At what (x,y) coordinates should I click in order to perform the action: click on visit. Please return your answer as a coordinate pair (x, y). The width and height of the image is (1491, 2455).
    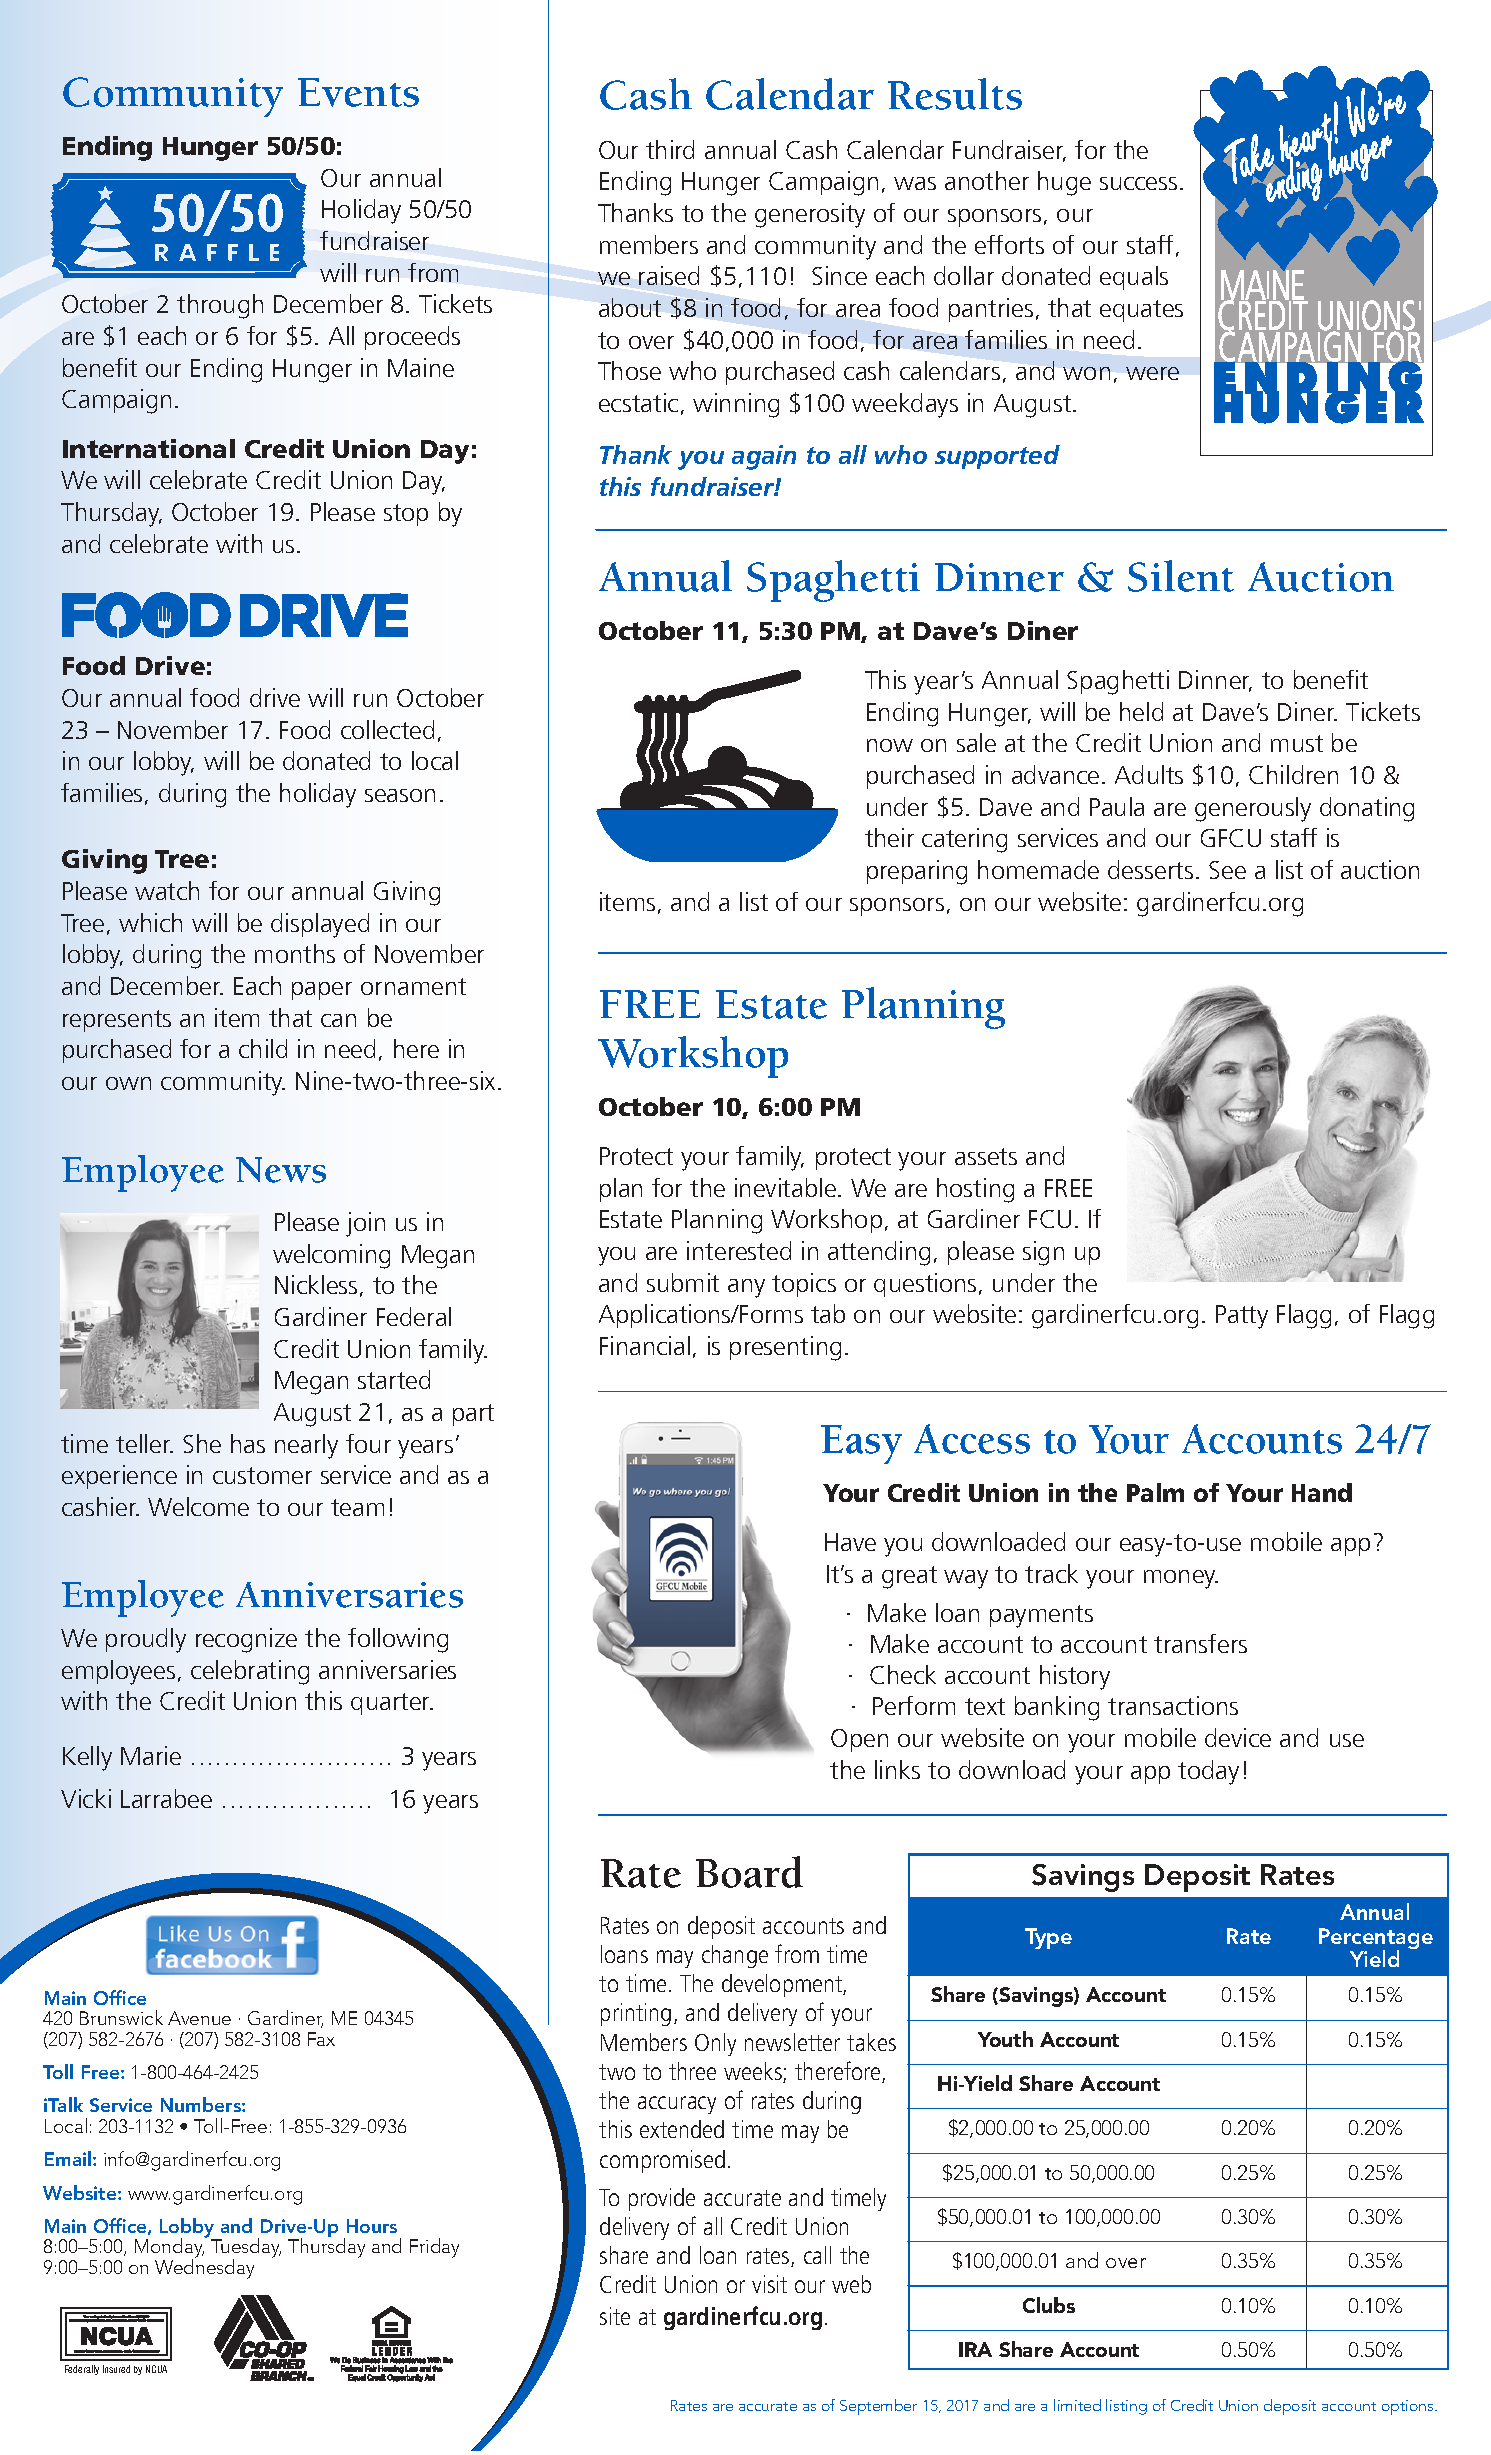
    Looking at the image, I should click on (769, 2284).
